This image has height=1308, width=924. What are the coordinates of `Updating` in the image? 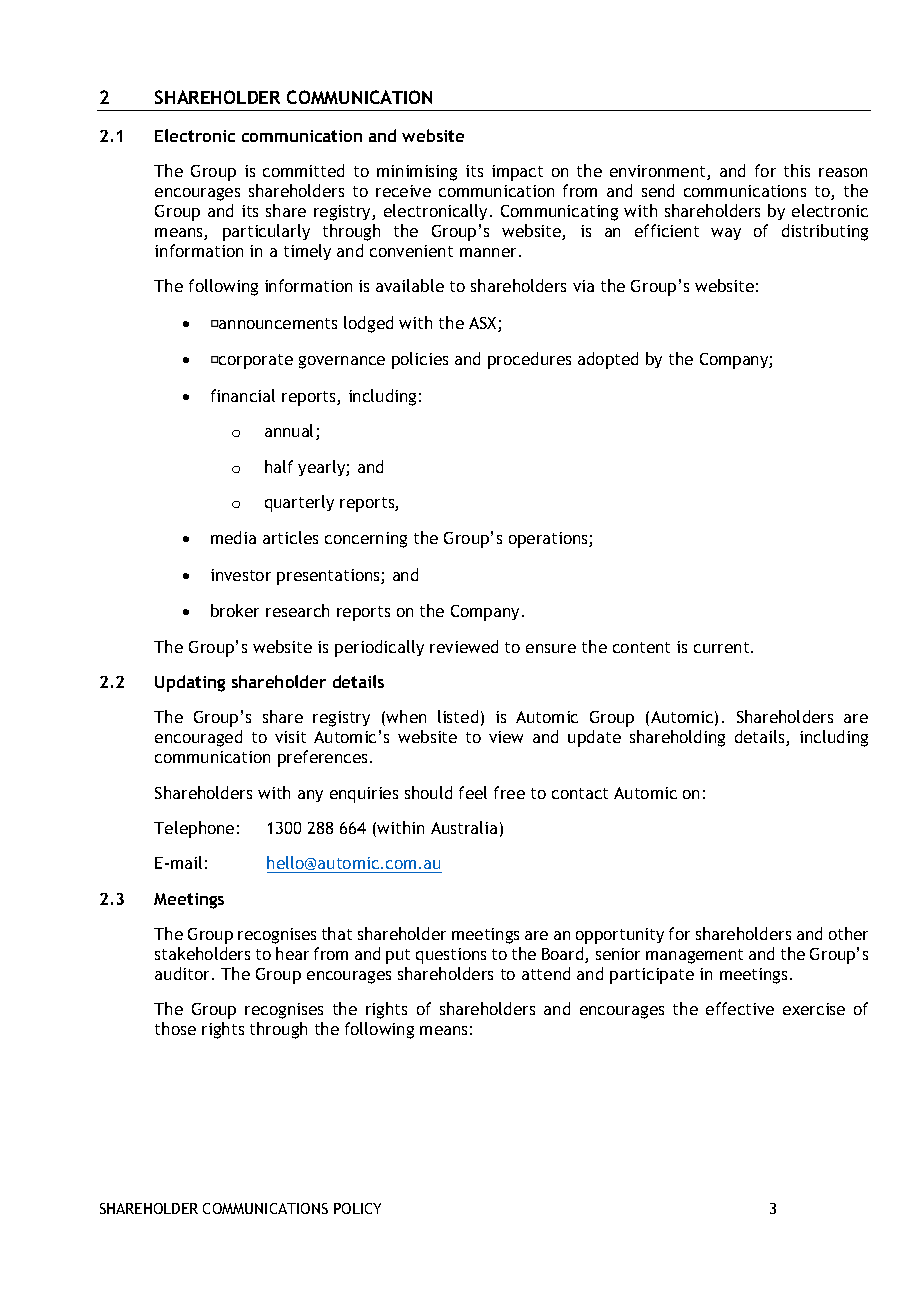 It's located at (190, 683).
